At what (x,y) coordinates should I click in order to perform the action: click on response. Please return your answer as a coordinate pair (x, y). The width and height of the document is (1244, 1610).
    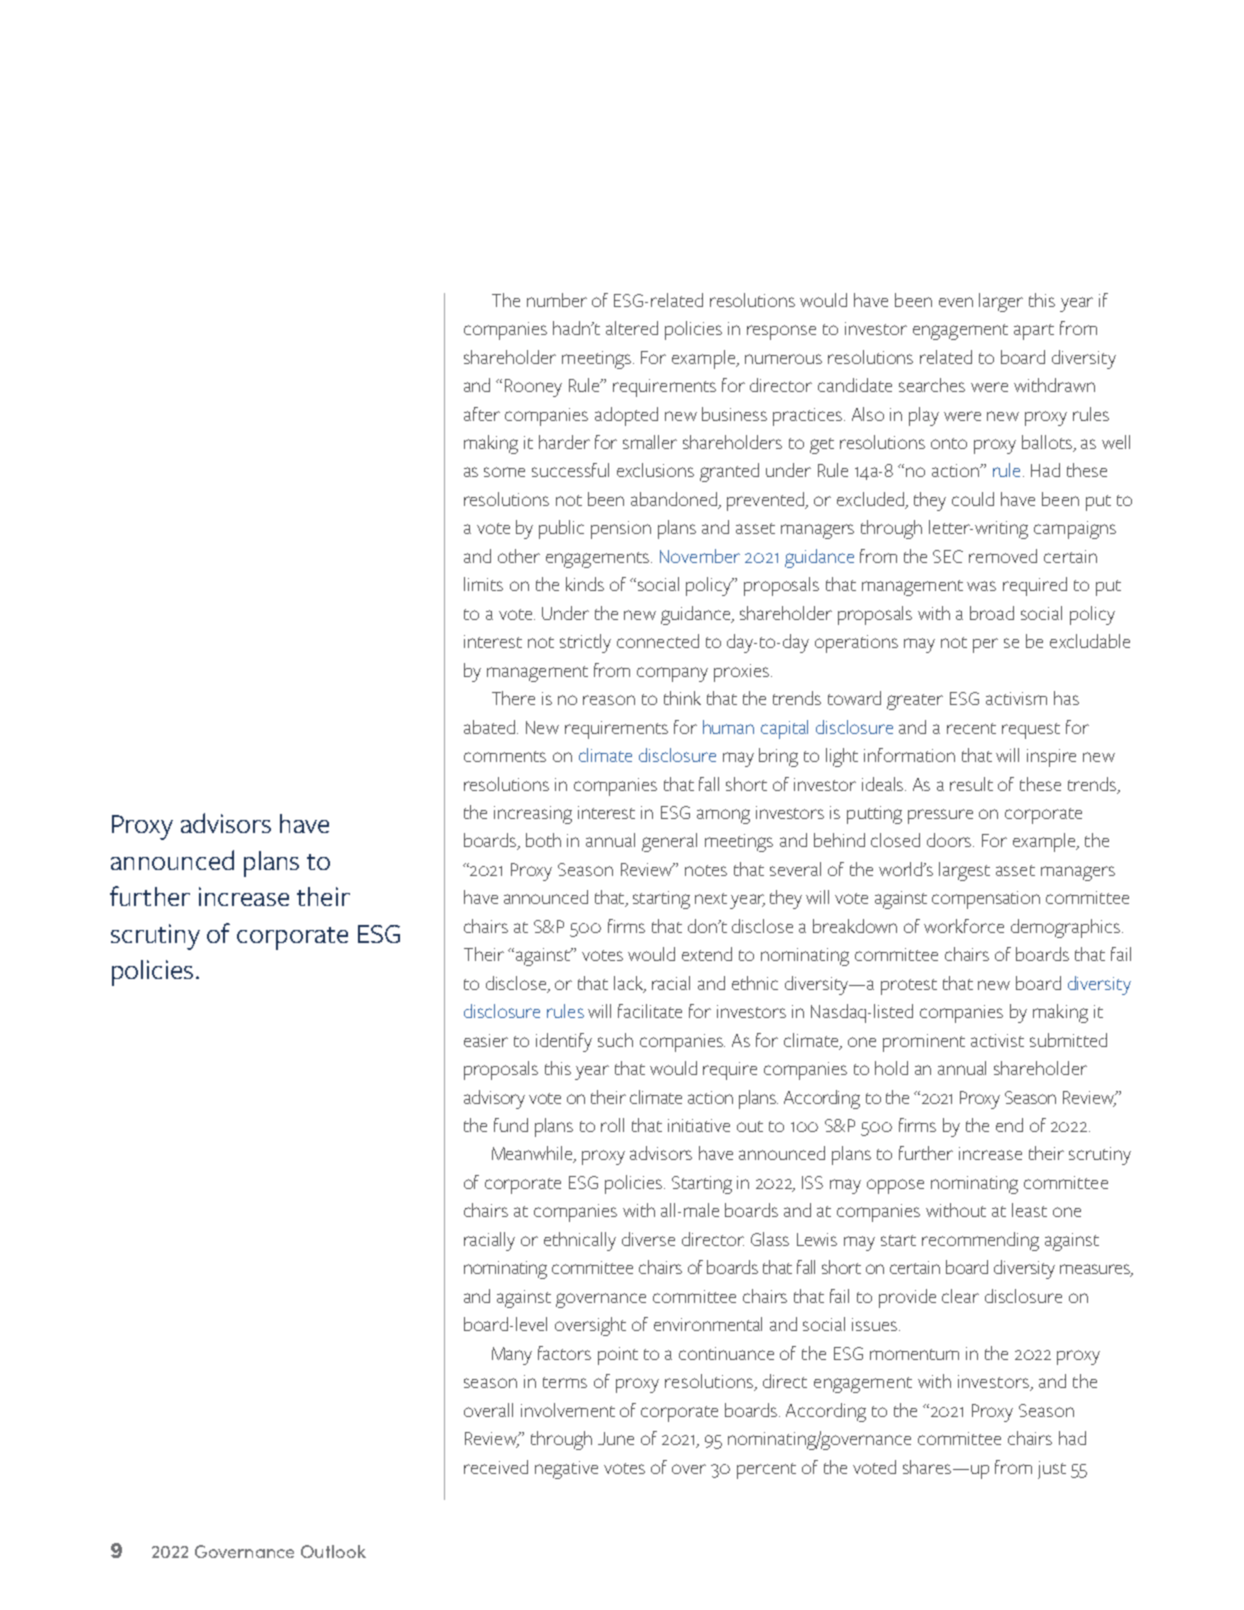
    Looking at the image, I should click on (781, 332).
